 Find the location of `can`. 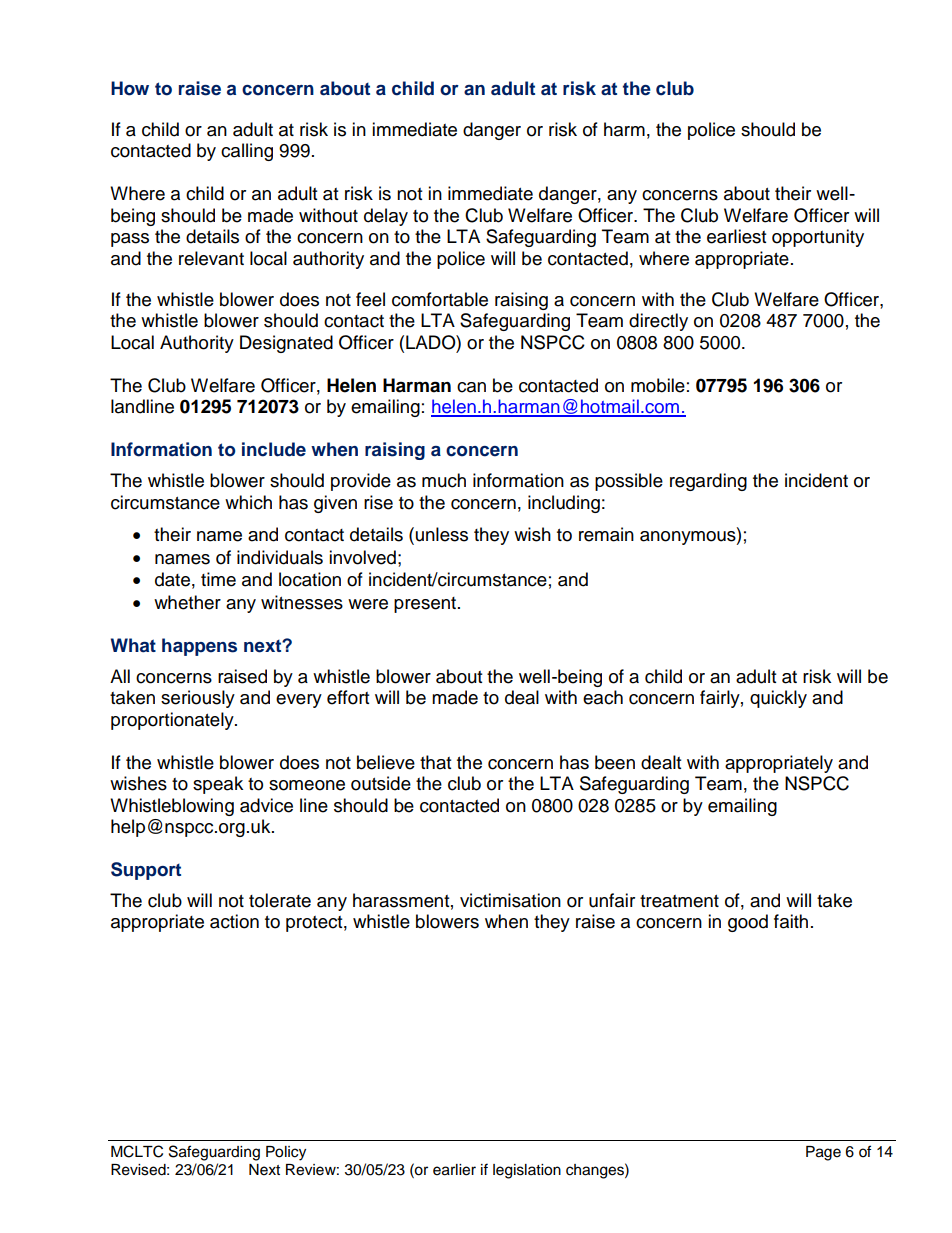

can is located at coordinates (471, 387).
